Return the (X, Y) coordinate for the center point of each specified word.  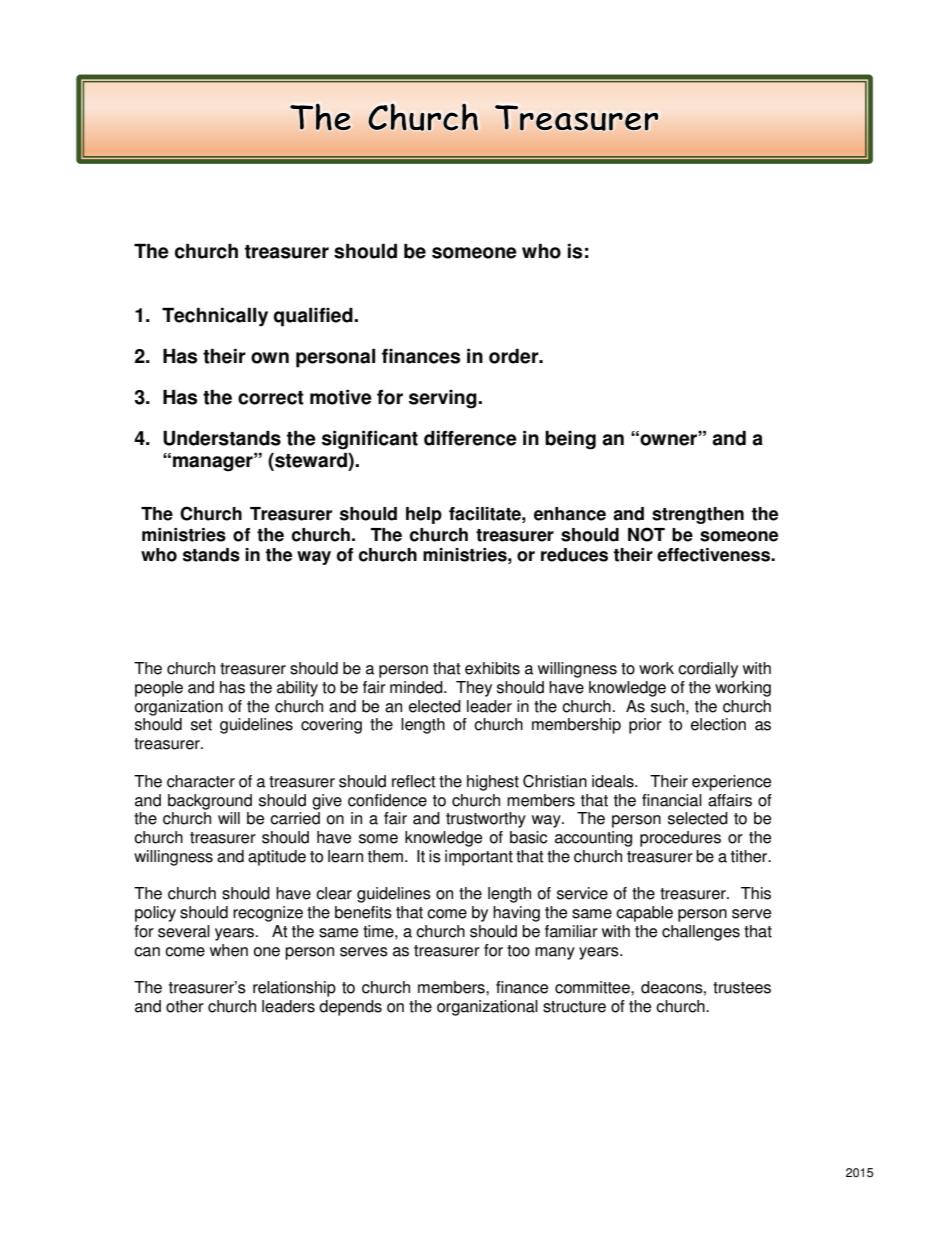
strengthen (698, 515)
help (424, 515)
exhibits (492, 668)
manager (214, 463)
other (185, 1006)
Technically (215, 317)
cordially (708, 670)
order (515, 356)
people (159, 689)
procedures (680, 839)
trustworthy (486, 820)
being (570, 440)
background (210, 802)
